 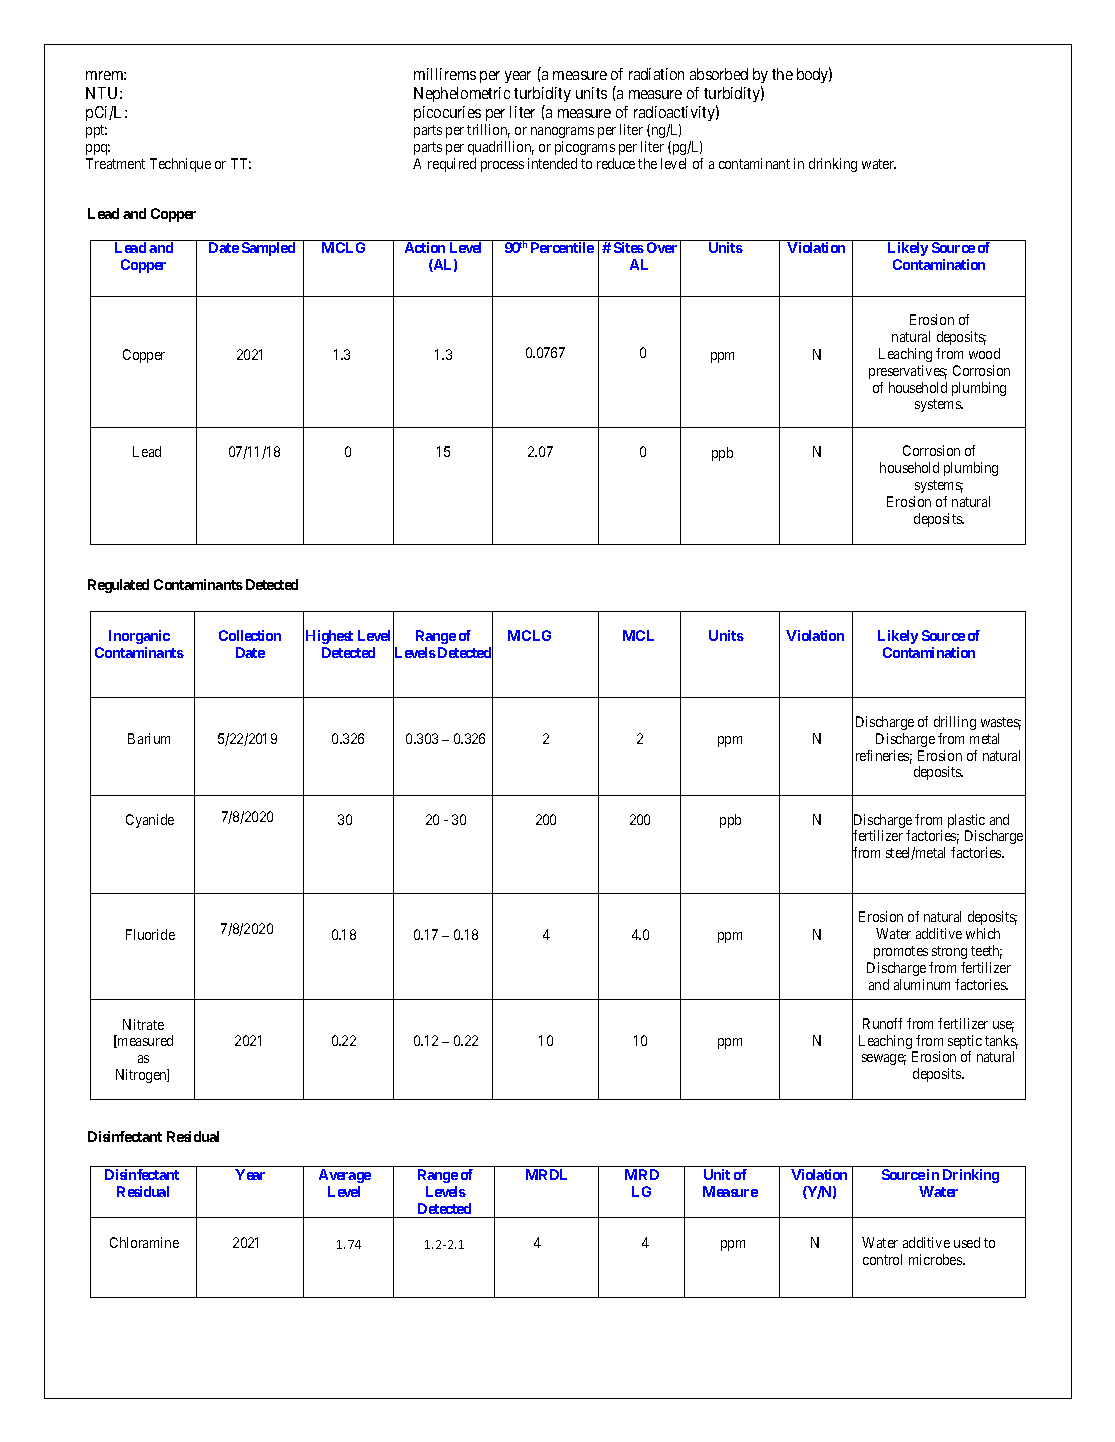 What do you see at coordinates (908, 372) in the document?
I see `preservatives` at bounding box center [908, 372].
